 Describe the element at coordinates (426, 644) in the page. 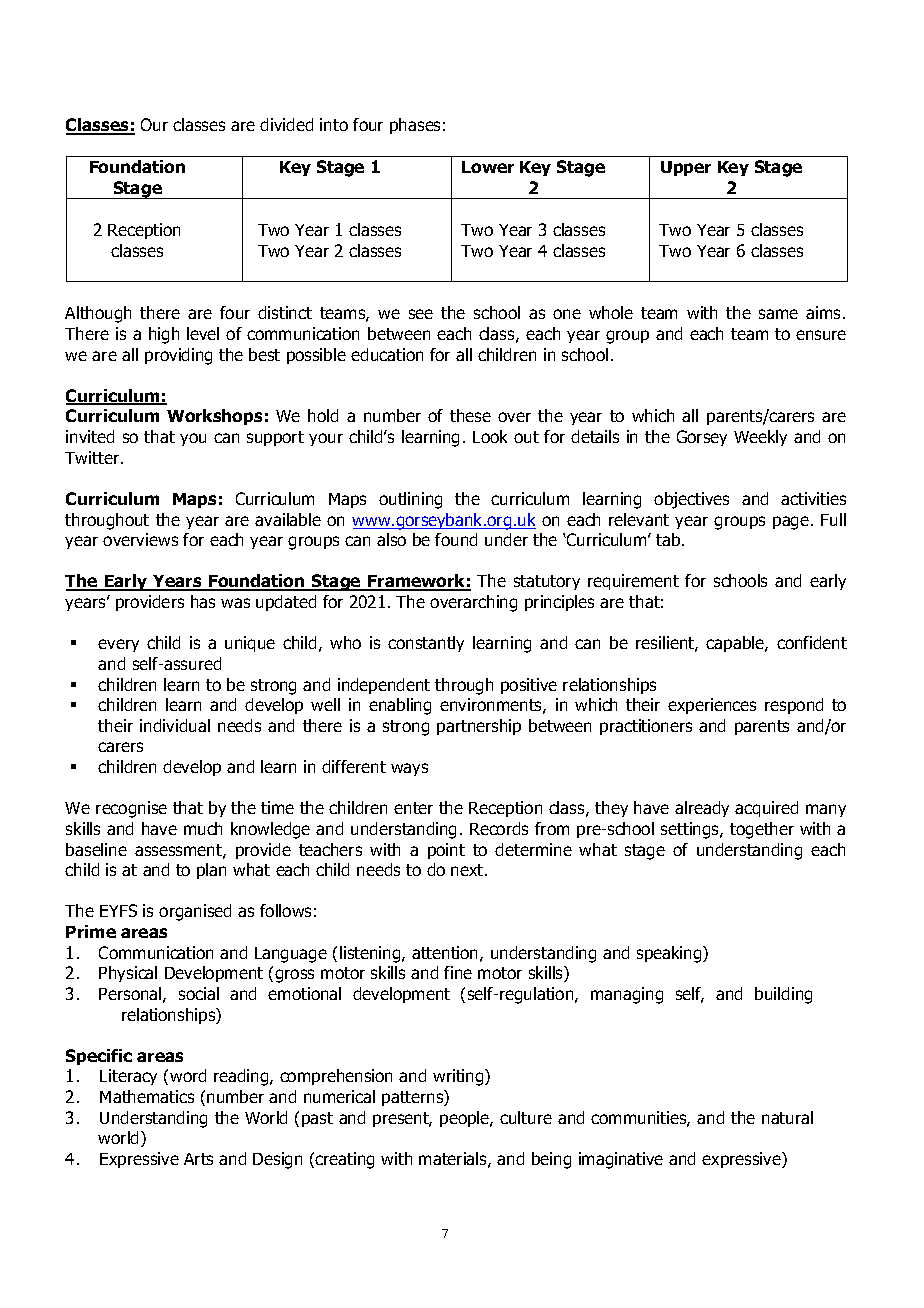

I see `constantly` at that location.
